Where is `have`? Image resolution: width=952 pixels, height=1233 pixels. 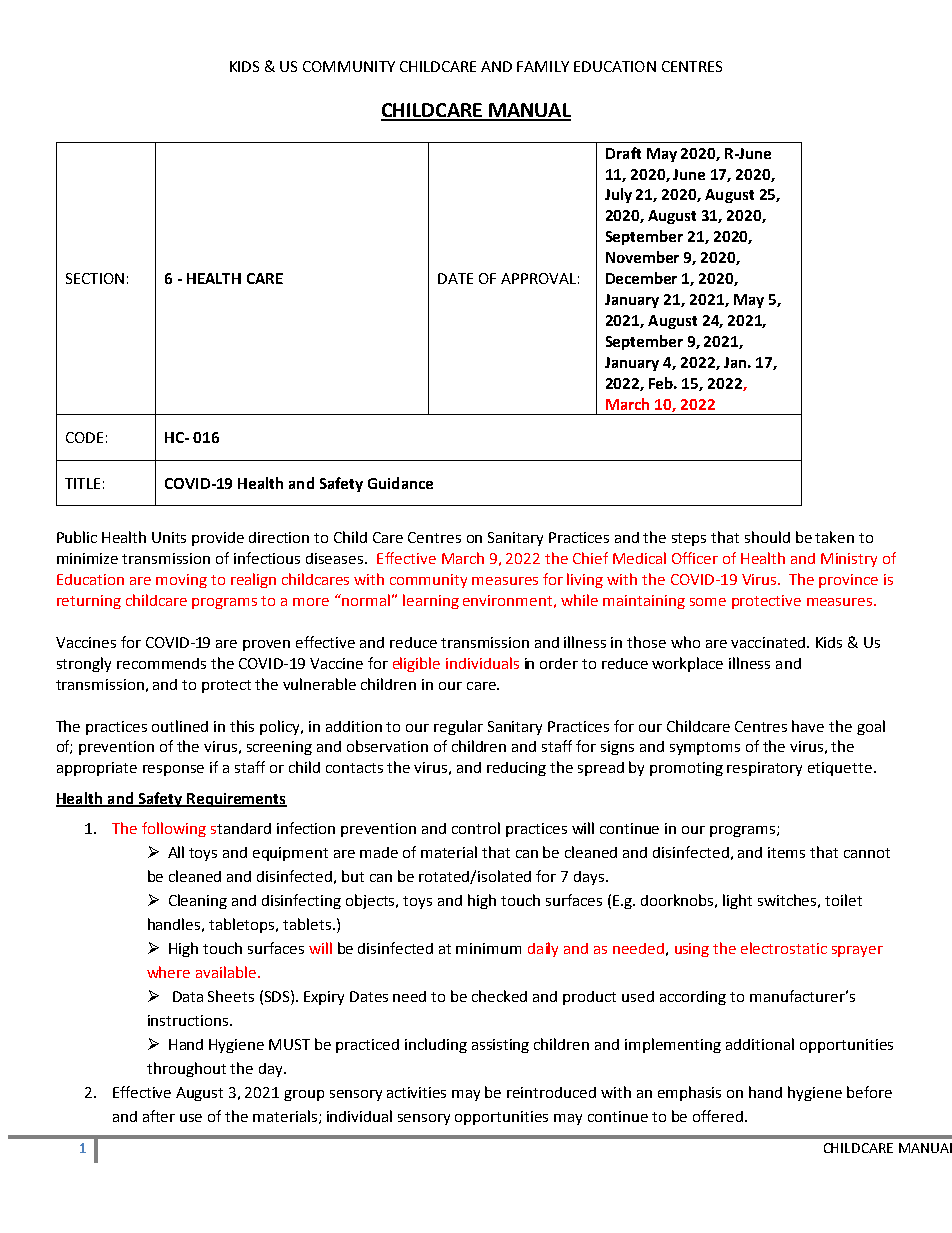
have is located at coordinates (808, 726).
